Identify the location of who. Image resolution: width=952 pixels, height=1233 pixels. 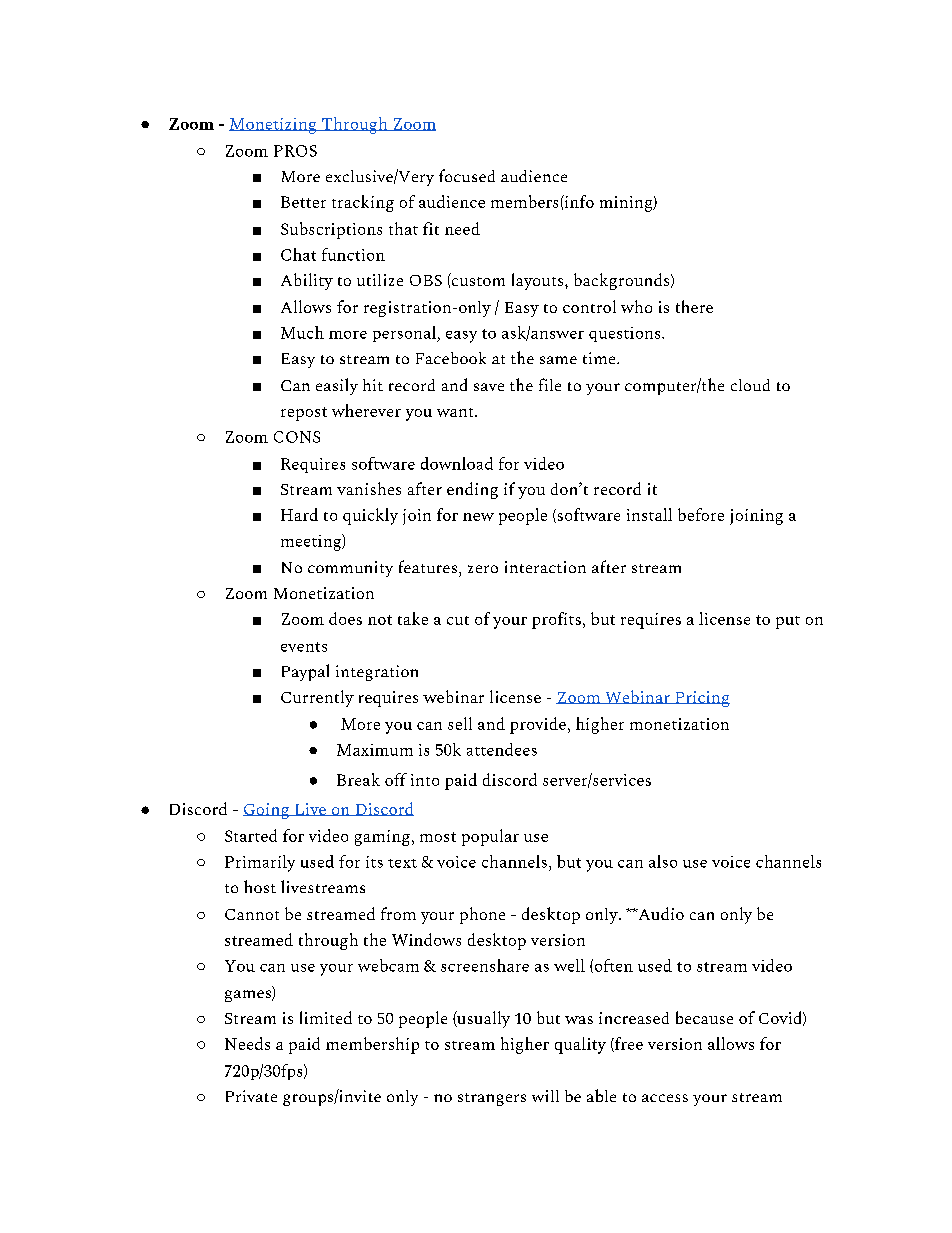
(636, 306).
